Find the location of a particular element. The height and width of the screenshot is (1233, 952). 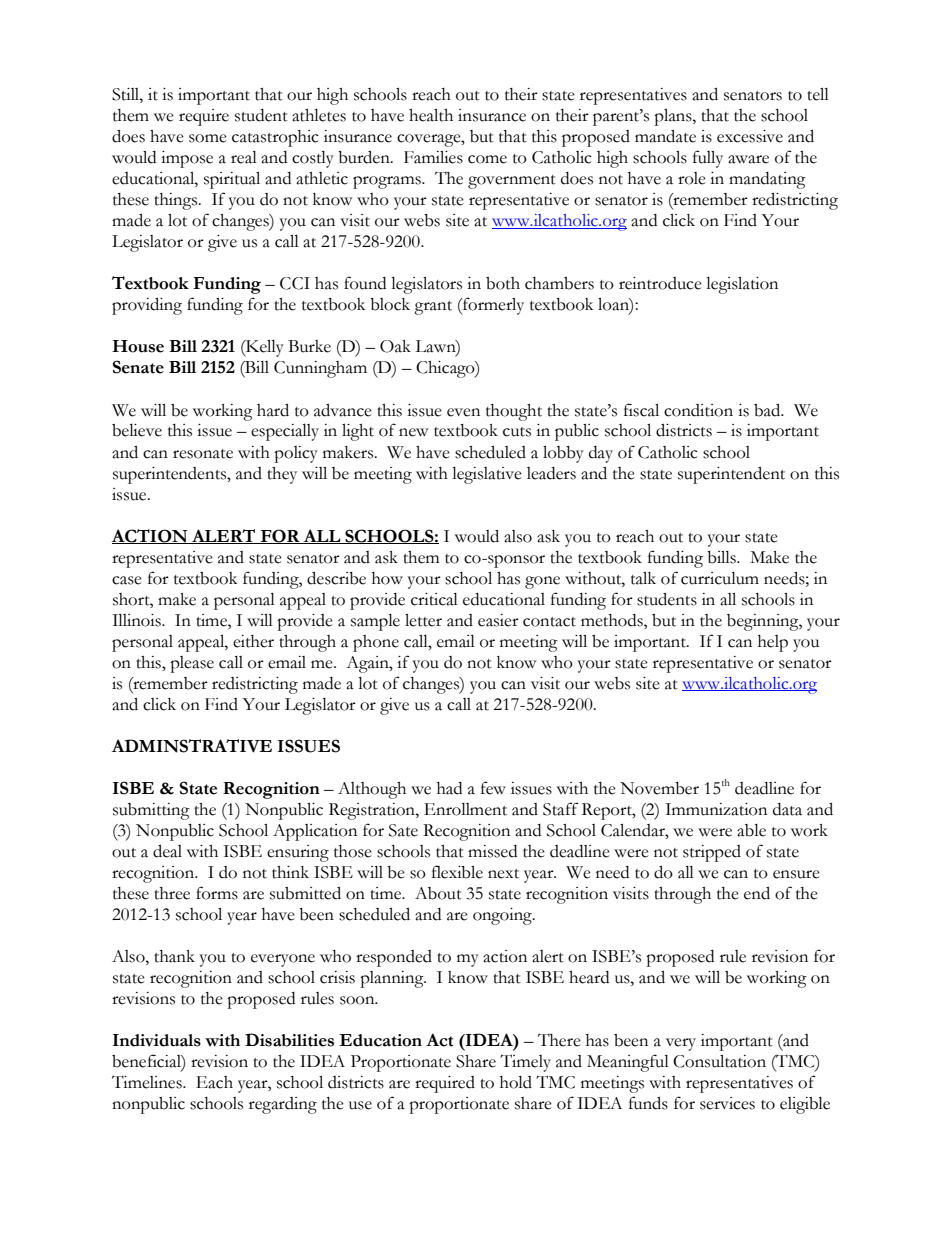

curriculum is located at coordinates (720, 578).
